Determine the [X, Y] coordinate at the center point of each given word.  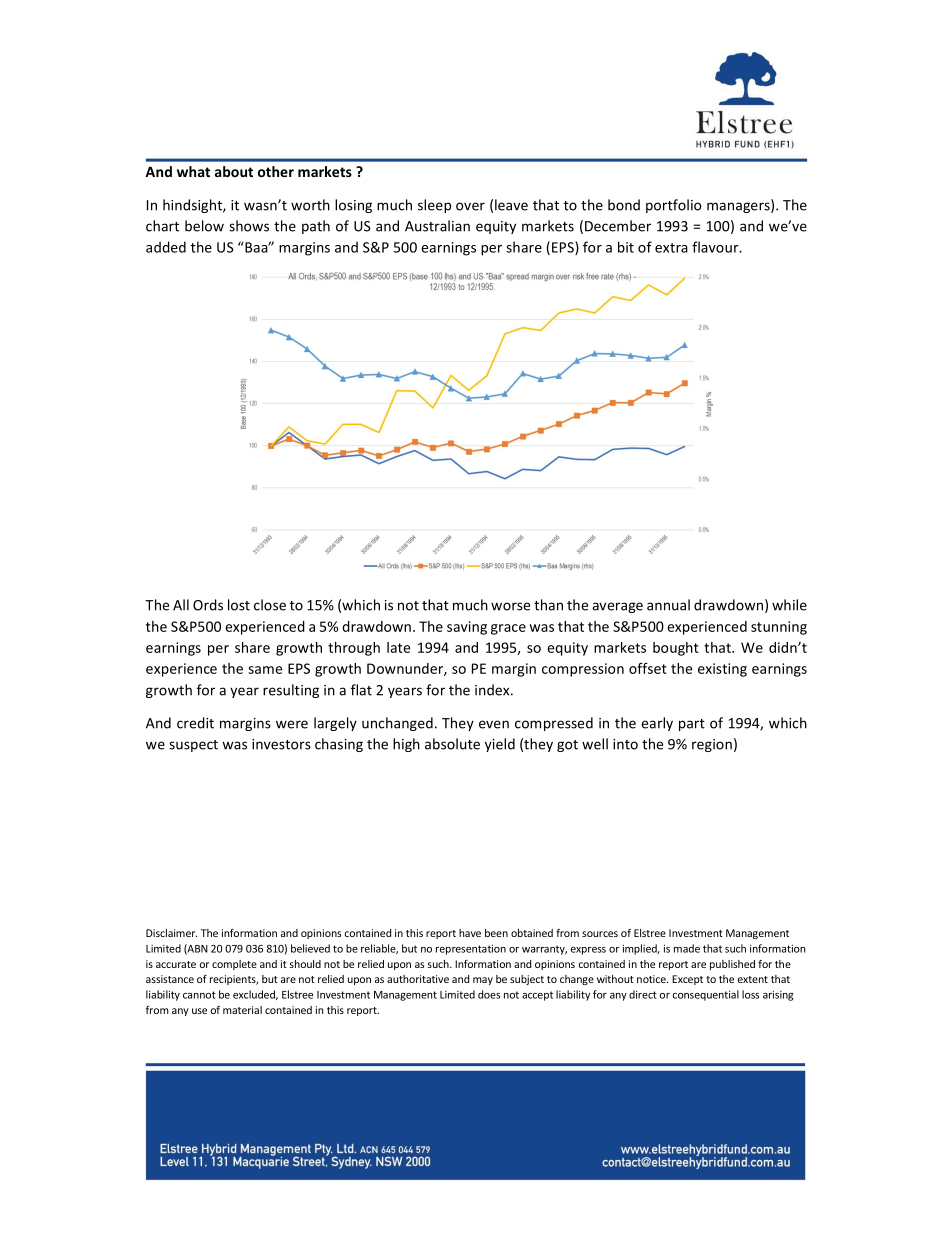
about [234, 171]
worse [510, 606]
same [265, 670]
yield [500, 745]
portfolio [674, 206]
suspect [193, 746]
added [166, 247]
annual [668, 605]
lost [239, 605]
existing [722, 670]
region [712, 745]
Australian [437, 226]
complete [234, 965]
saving [467, 628]
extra [671, 248]
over [470, 206]
